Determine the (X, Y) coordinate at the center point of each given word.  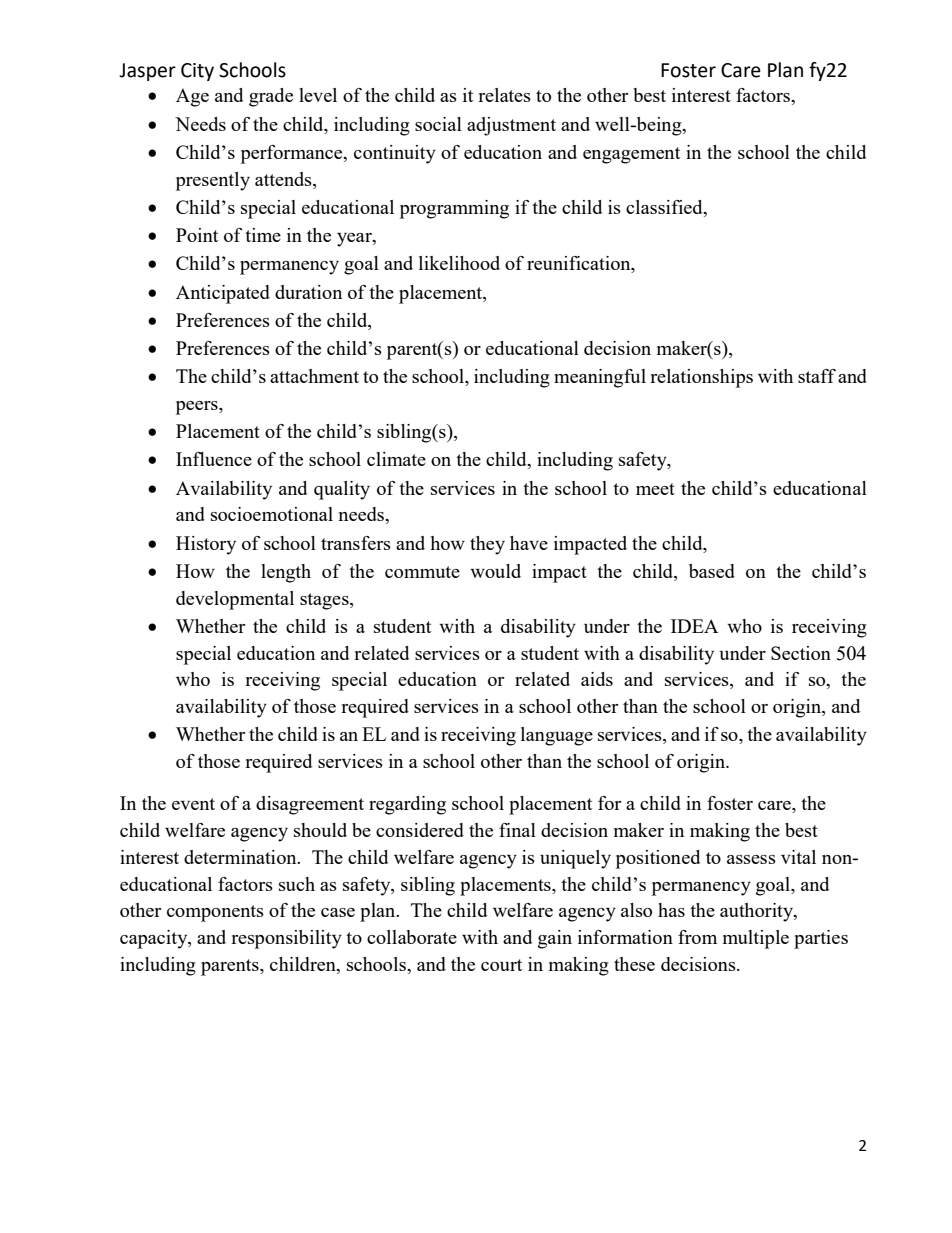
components (215, 913)
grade (271, 97)
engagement (631, 155)
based (712, 571)
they (487, 545)
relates (504, 95)
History (206, 545)
